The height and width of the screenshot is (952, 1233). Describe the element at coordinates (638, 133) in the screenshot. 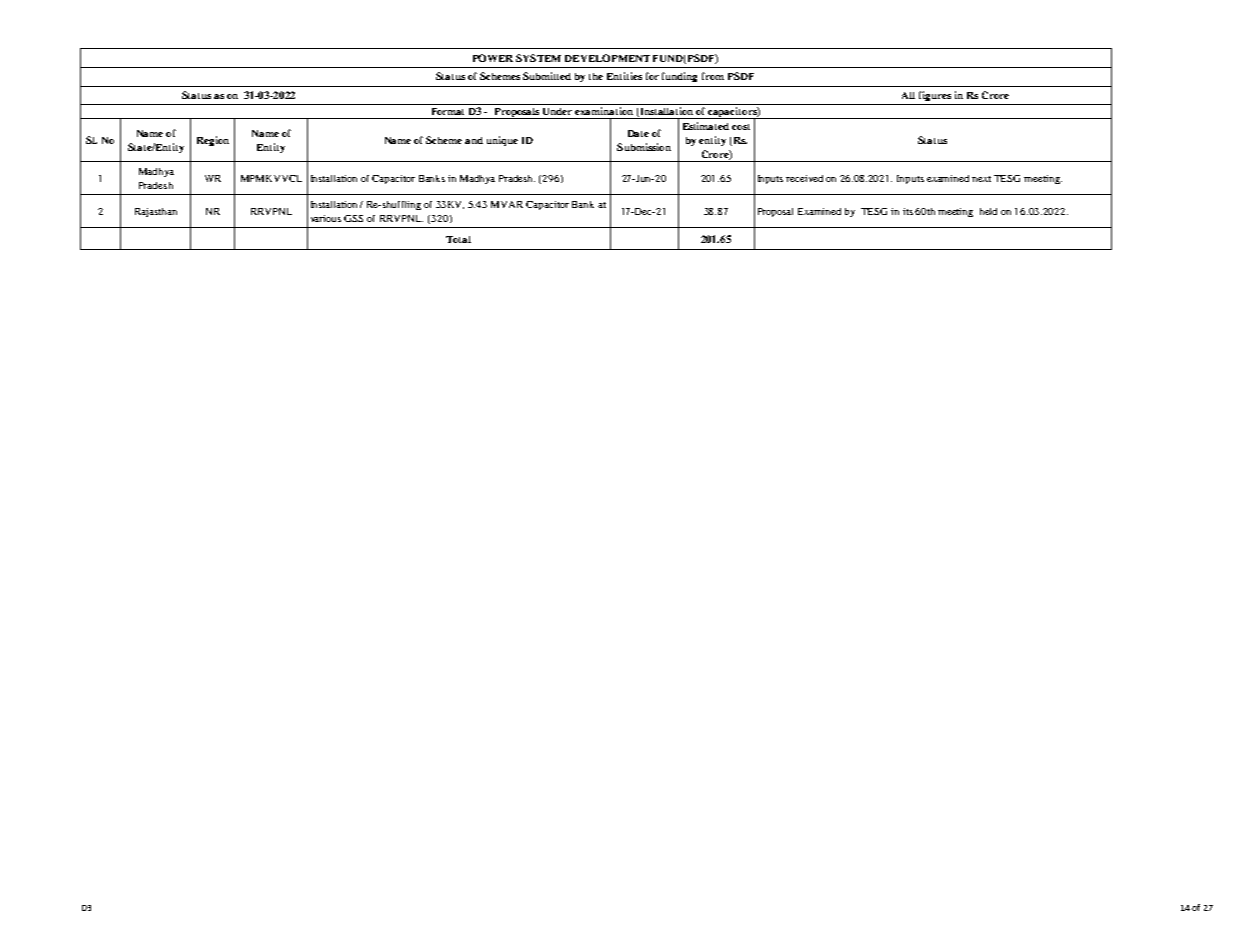

I see `Date` at that location.
